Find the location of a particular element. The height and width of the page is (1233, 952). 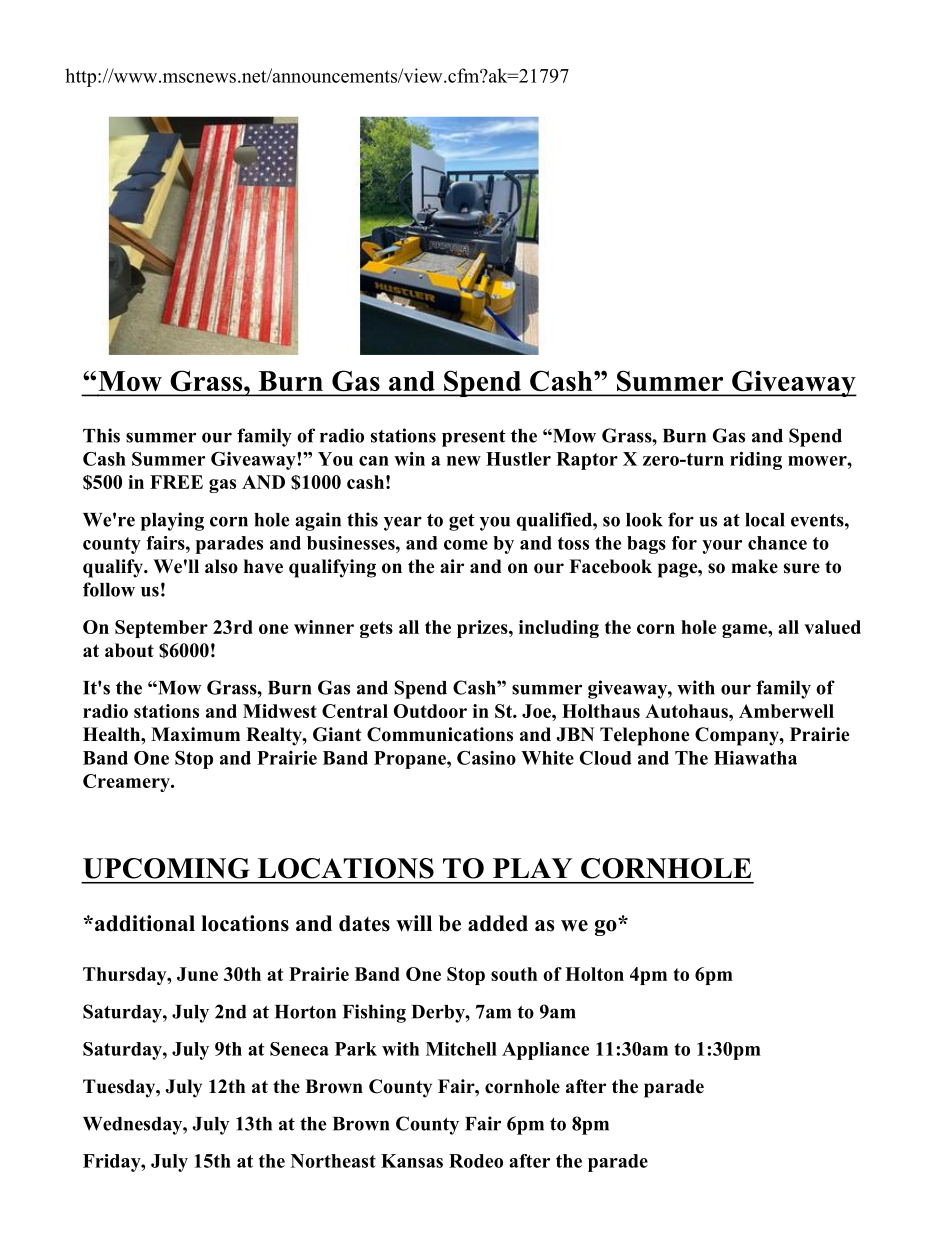

riding is located at coordinates (756, 461).
